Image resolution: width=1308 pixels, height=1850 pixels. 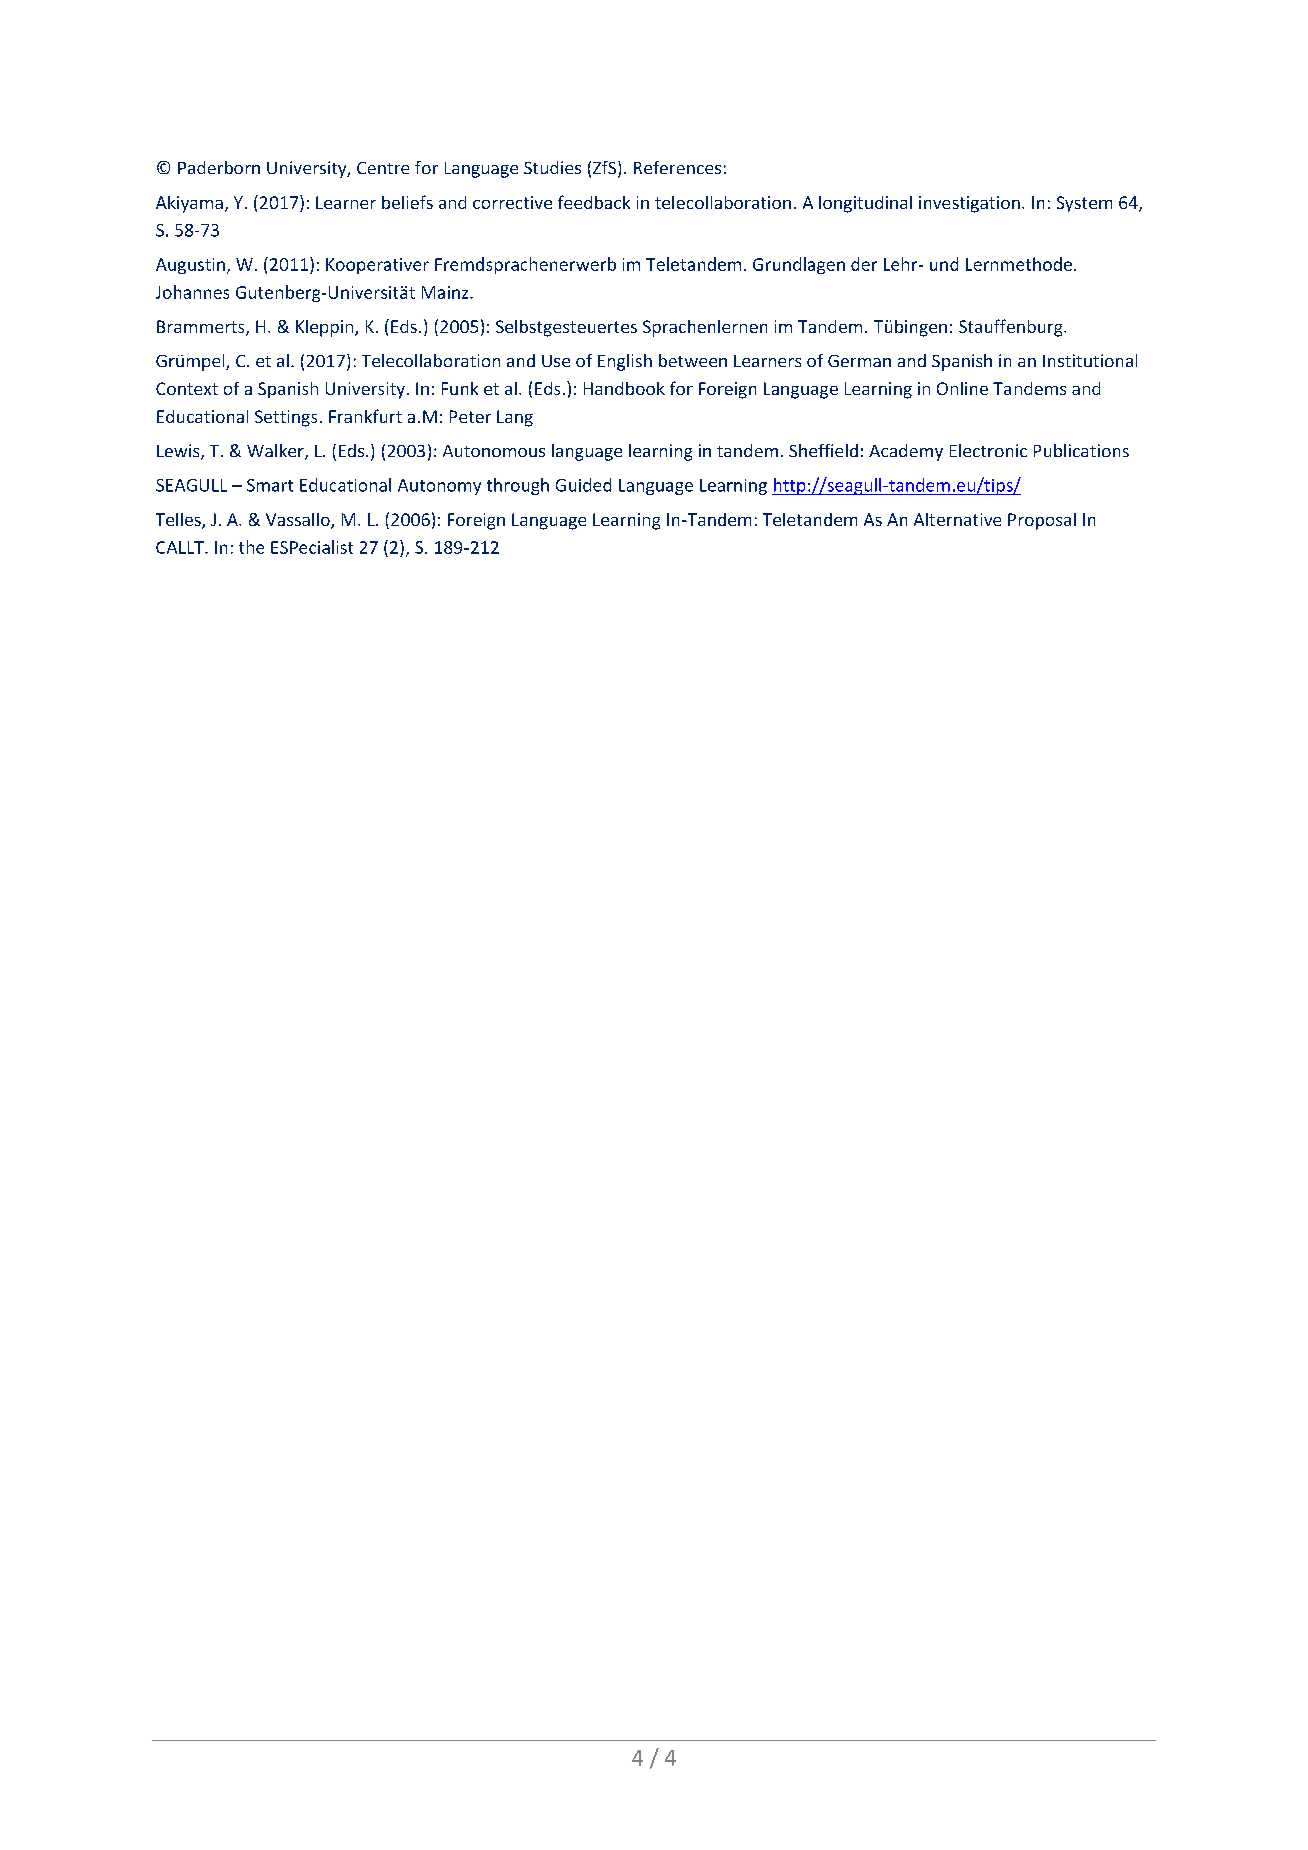 What do you see at coordinates (957, 519) in the image?
I see `Alternative` at bounding box center [957, 519].
